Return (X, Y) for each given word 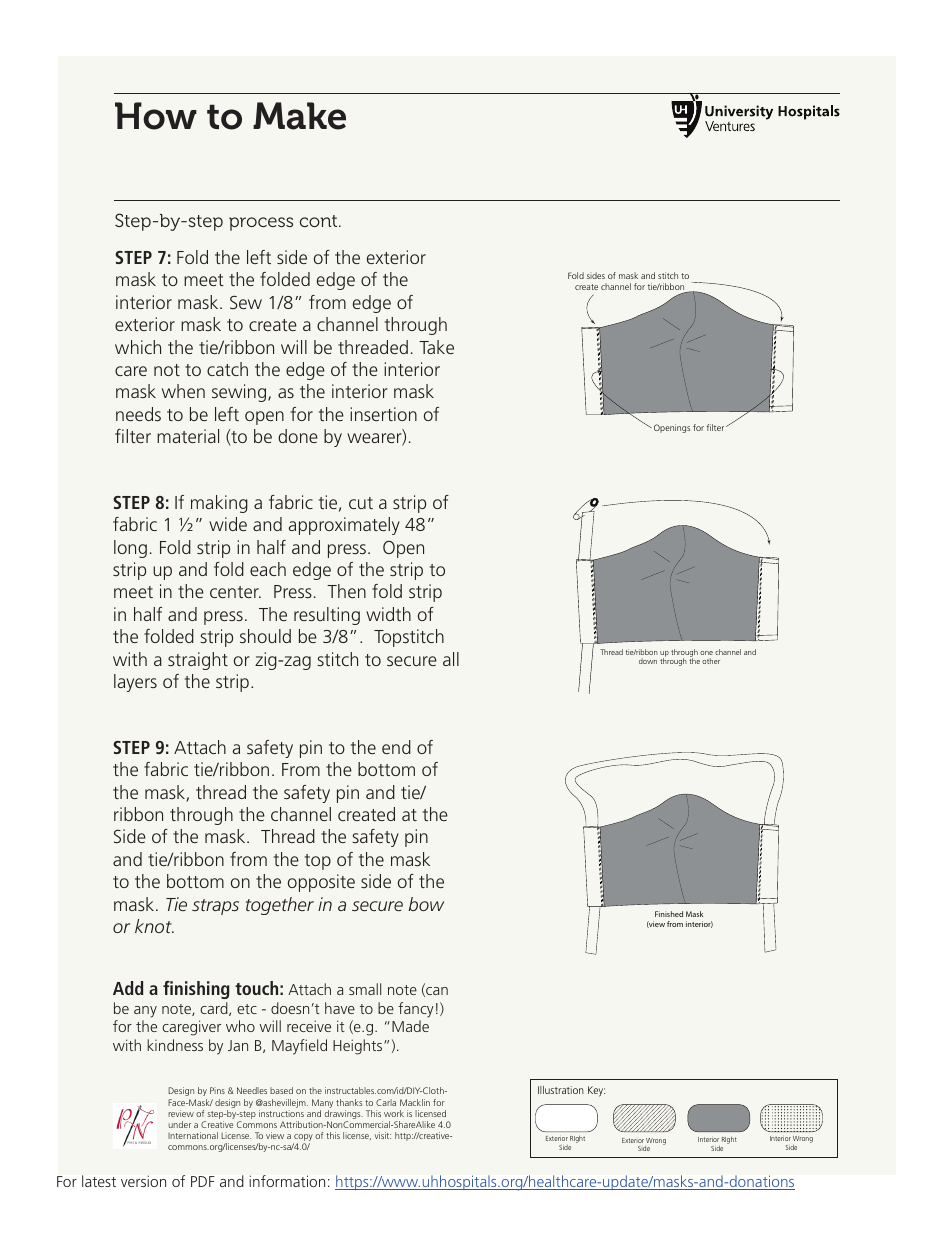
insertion (383, 414)
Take (436, 347)
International (193, 1135)
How (156, 116)
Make (299, 116)
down (648, 661)
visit (383, 1135)
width (388, 614)
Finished (669, 914)
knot (154, 926)
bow (426, 904)
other (711, 661)
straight (198, 661)
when (183, 391)
